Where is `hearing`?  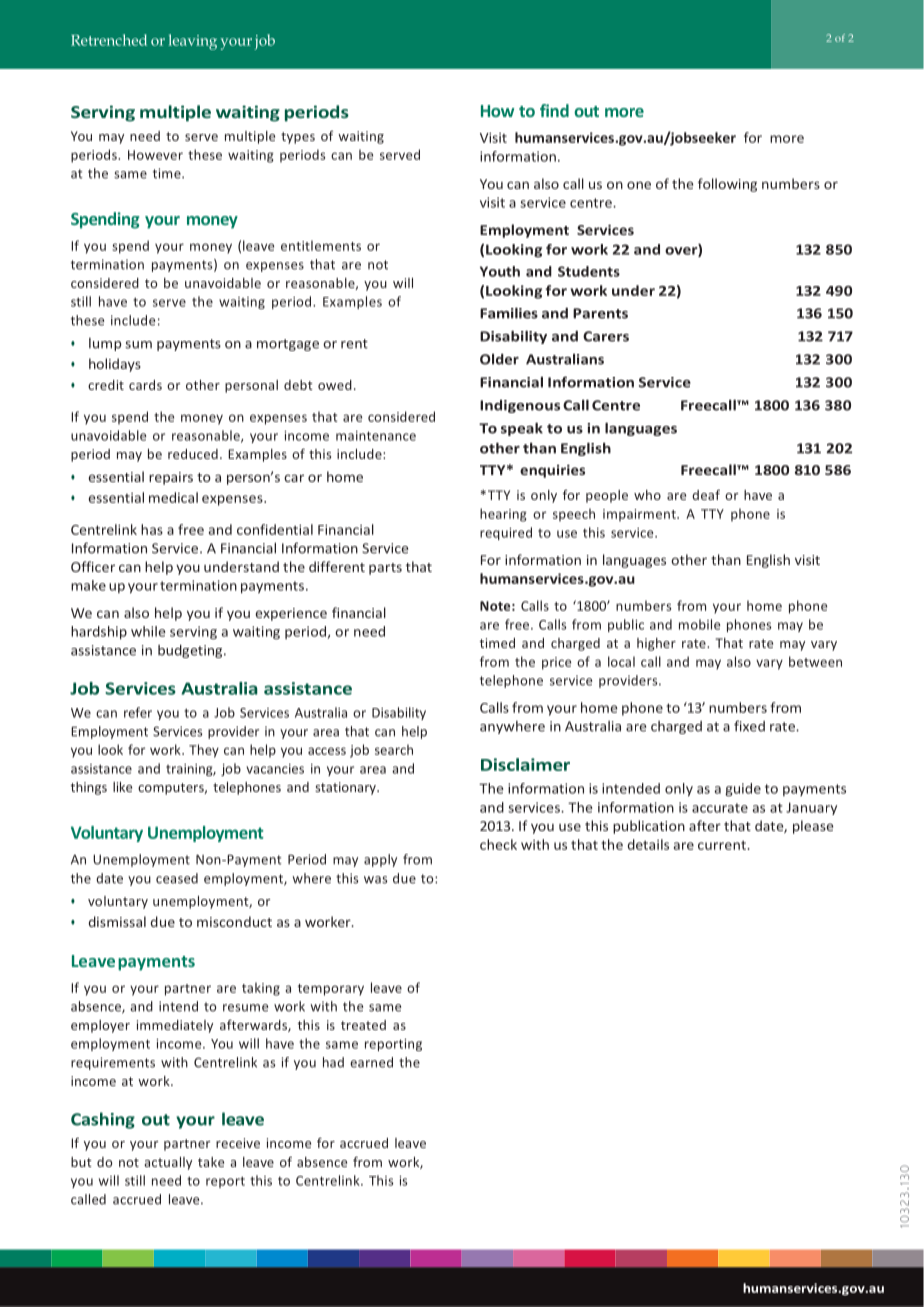
hearing is located at coordinates (503, 515).
